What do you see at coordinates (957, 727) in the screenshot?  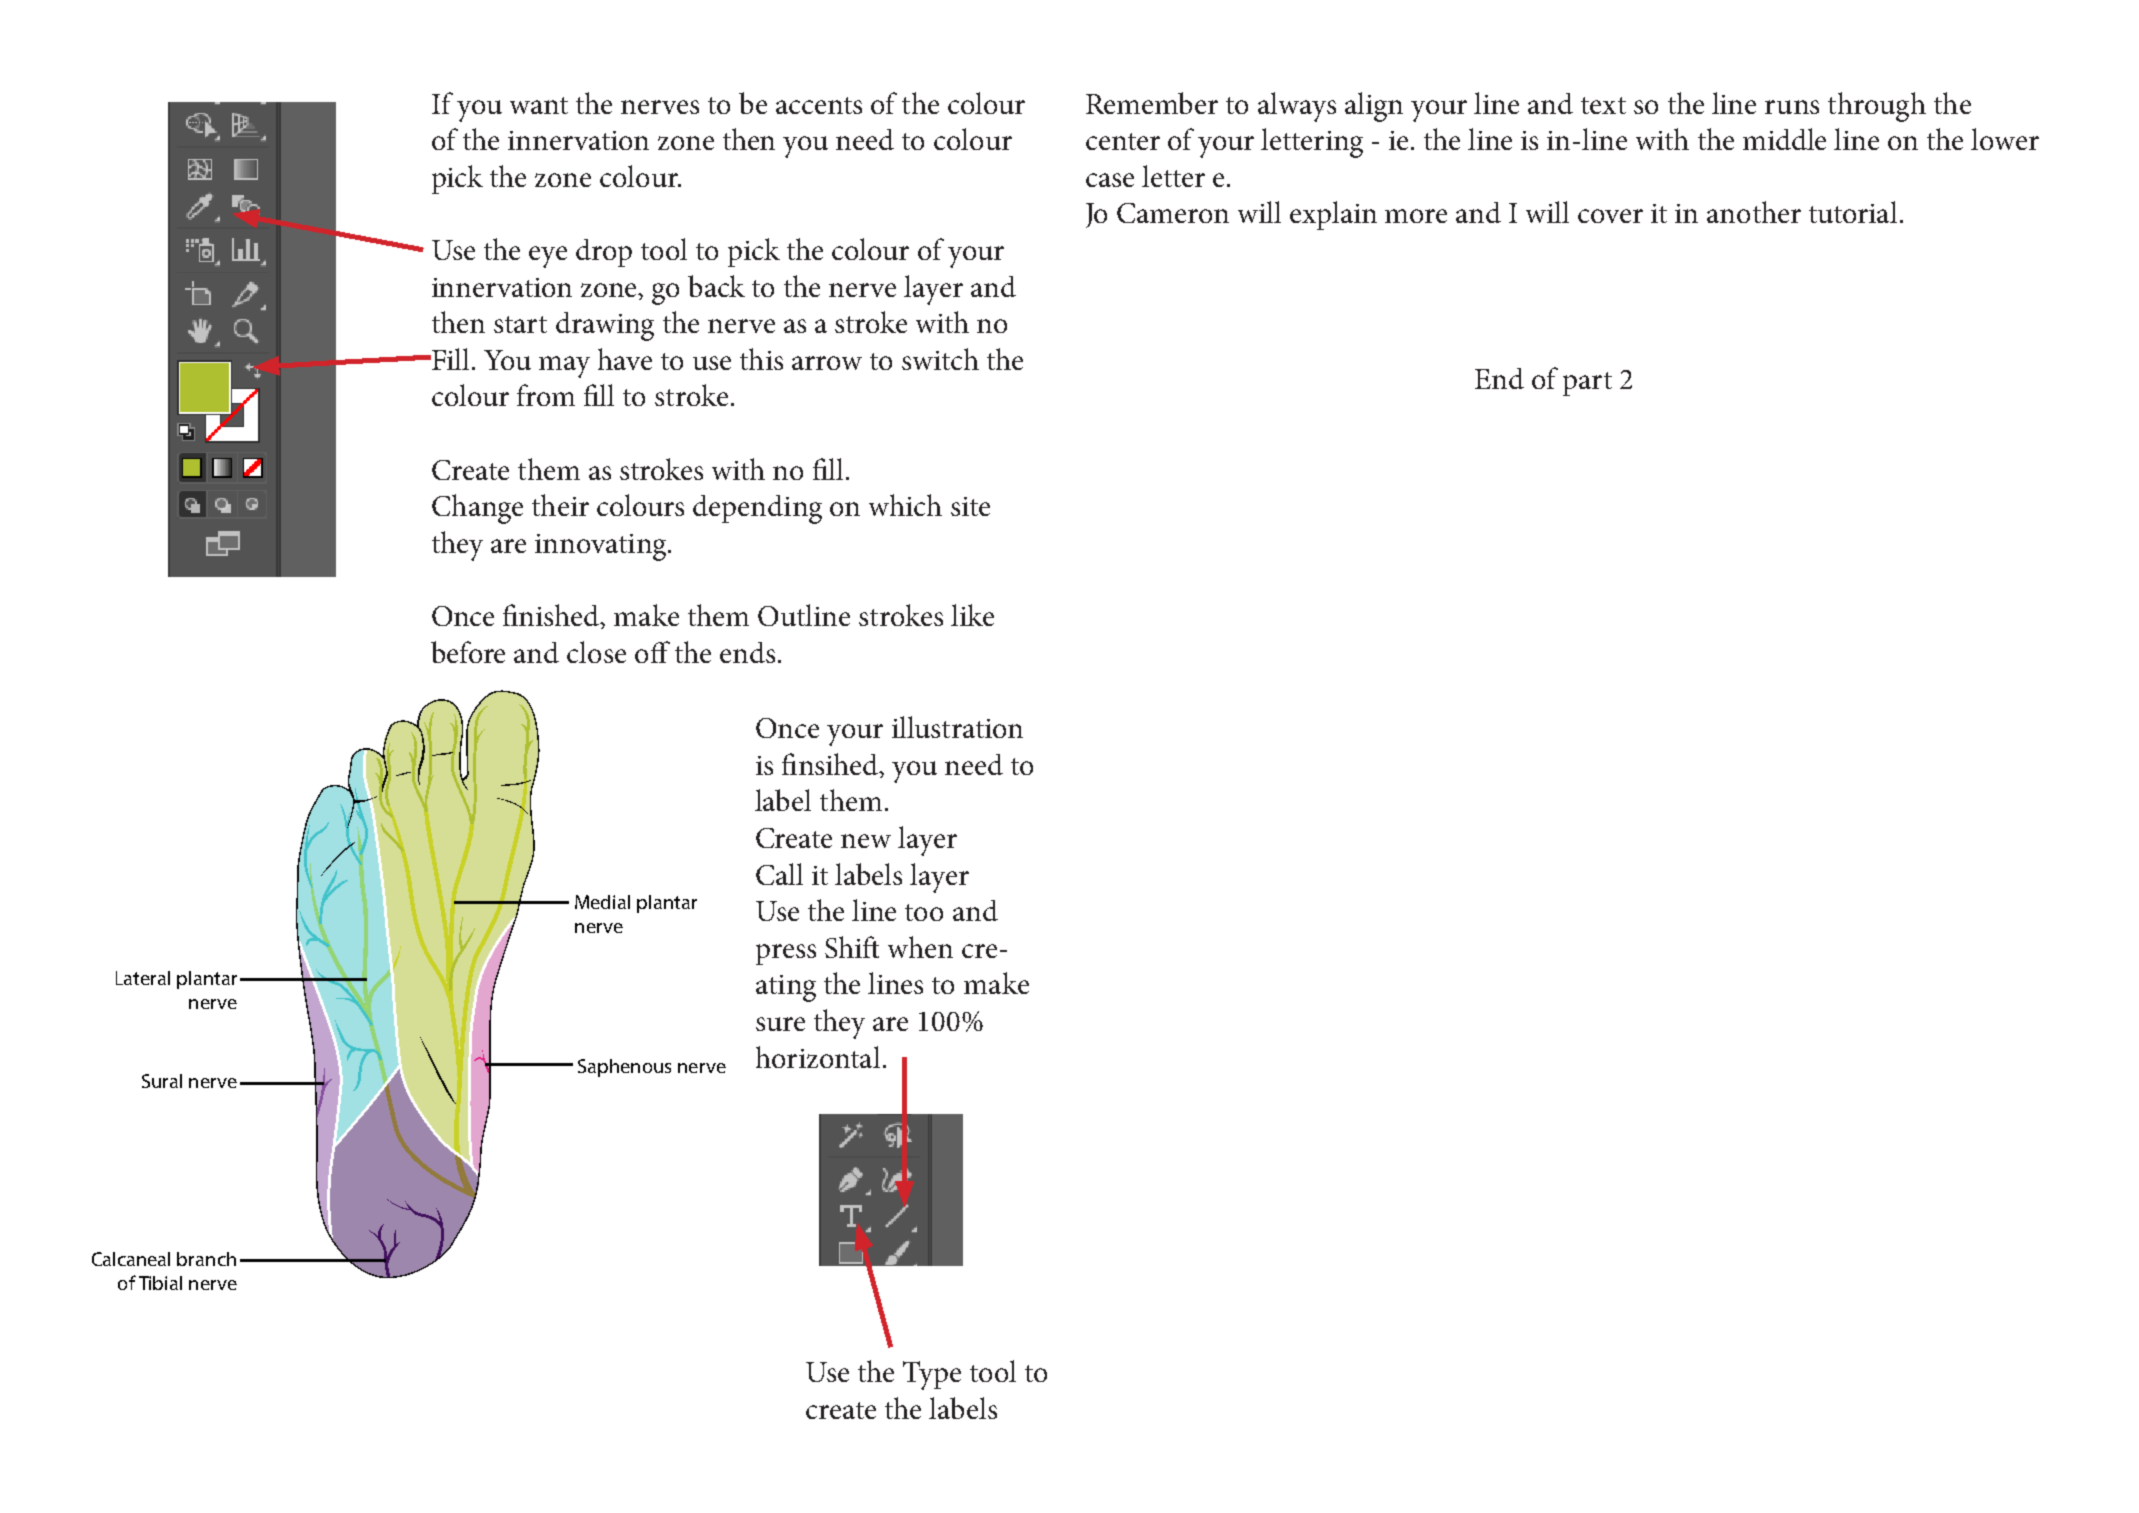 I see `illustration` at bounding box center [957, 727].
